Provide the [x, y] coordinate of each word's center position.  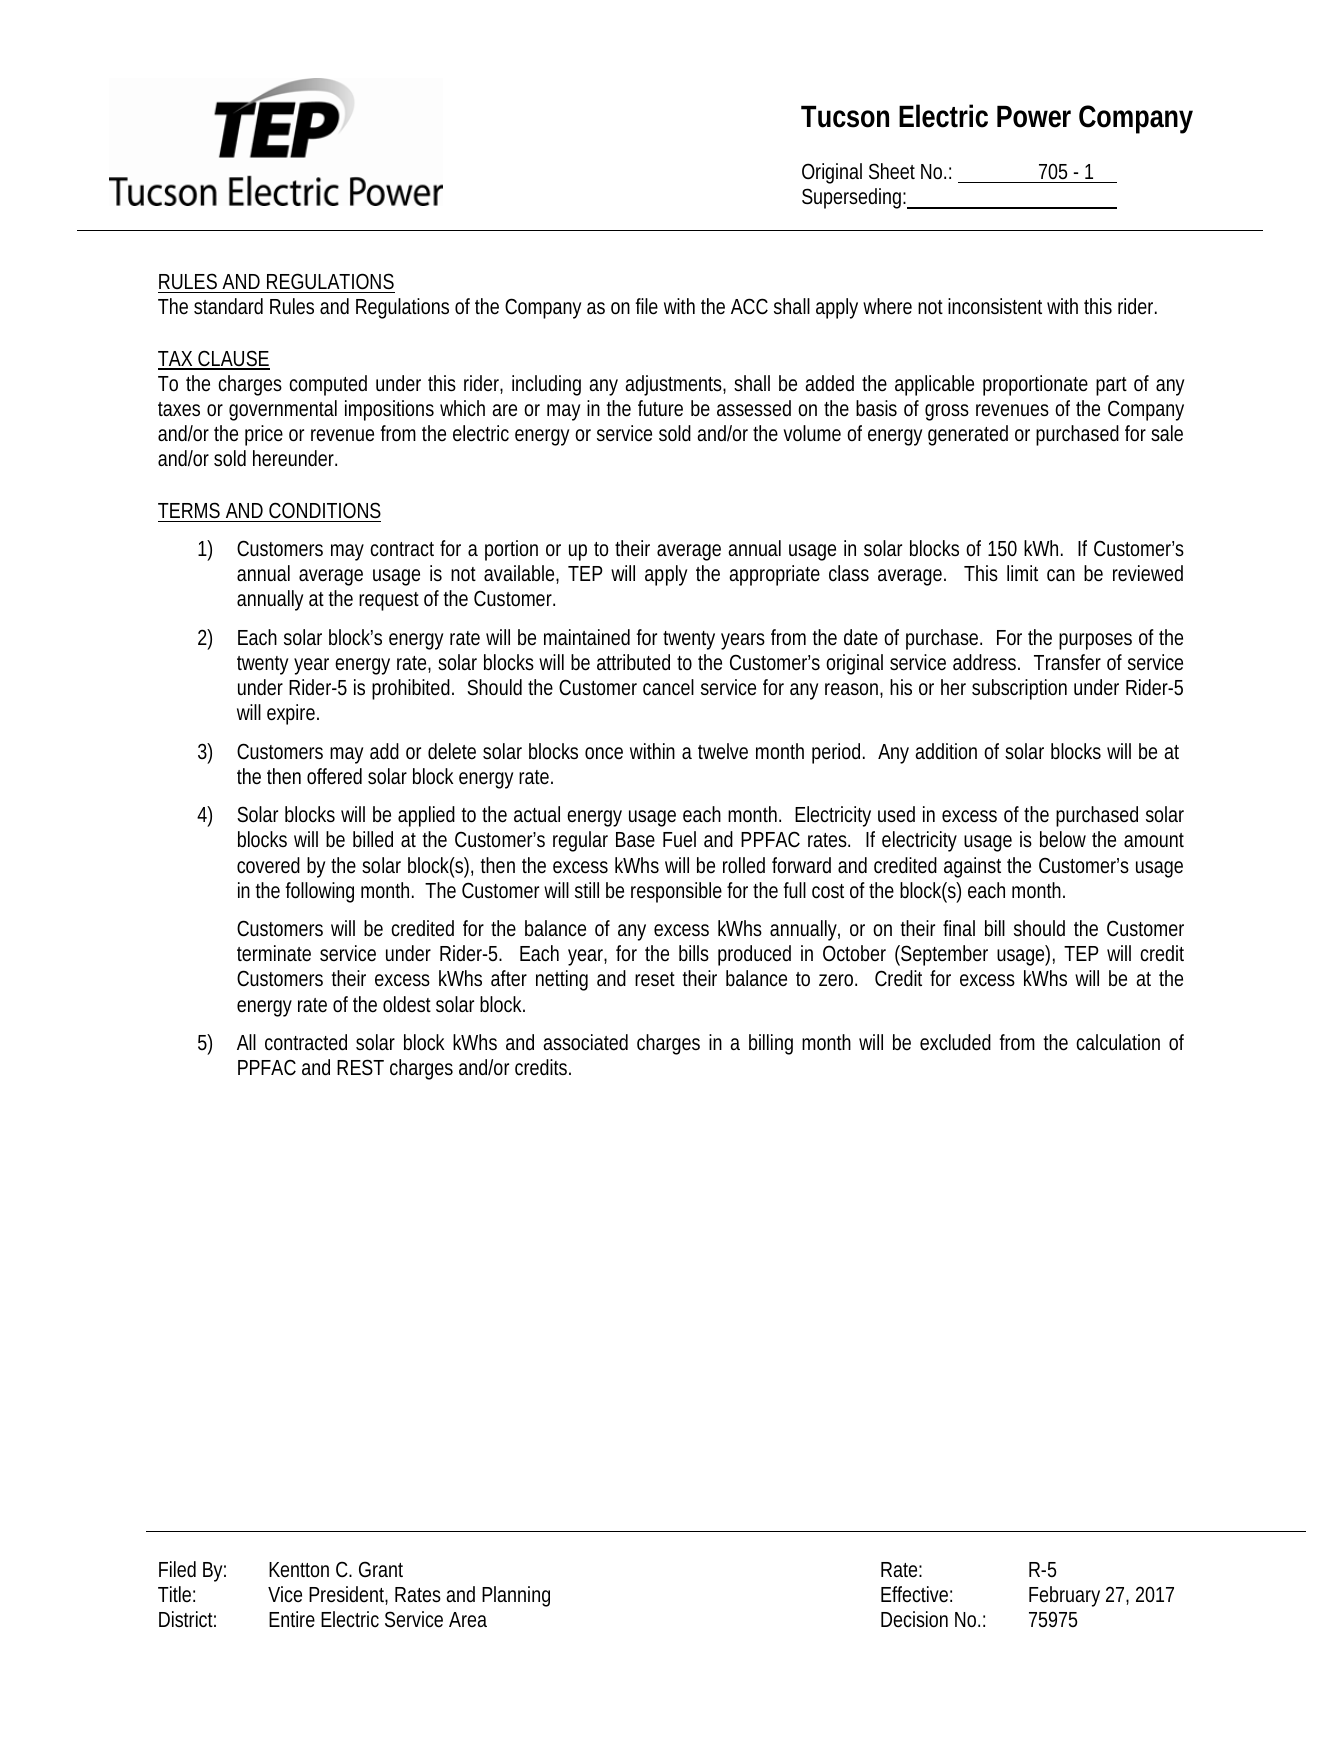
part [1111, 386]
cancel [668, 687]
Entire [292, 1619]
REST [360, 1067]
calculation [1118, 1042]
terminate [274, 953]
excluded [955, 1042]
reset [655, 979]
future [660, 408]
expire [291, 714]
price [264, 435]
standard [228, 306]
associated [585, 1042]
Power [1034, 117]
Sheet [892, 171]
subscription [1019, 689]
